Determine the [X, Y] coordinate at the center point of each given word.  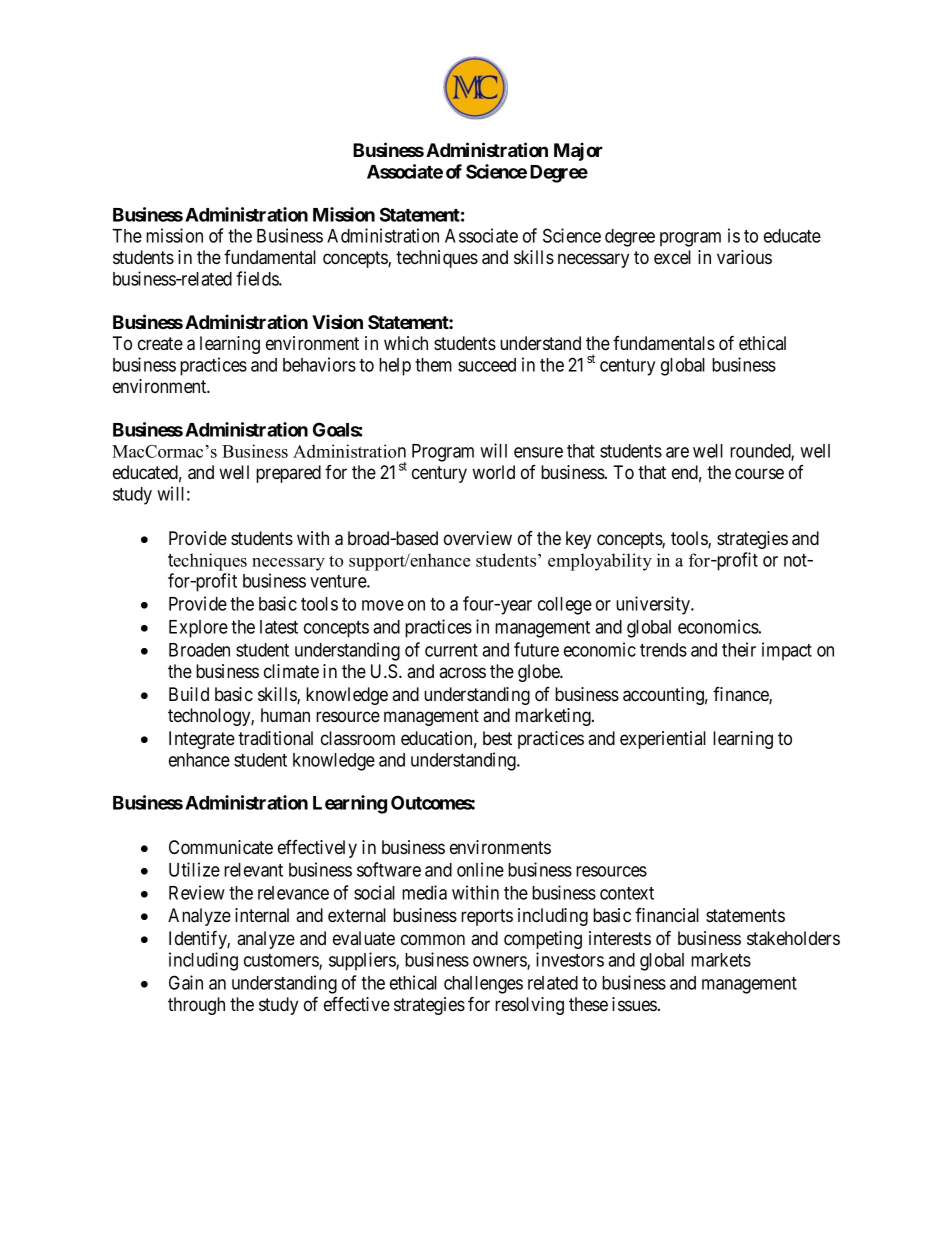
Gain [186, 982]
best [497, 738]
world [493, 472]
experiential [663, 740]
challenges [483, 985]
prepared [288, 474]
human [285, 715]
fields [258, 278]
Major [578, 151]
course [759, 473]
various [744, 257]
